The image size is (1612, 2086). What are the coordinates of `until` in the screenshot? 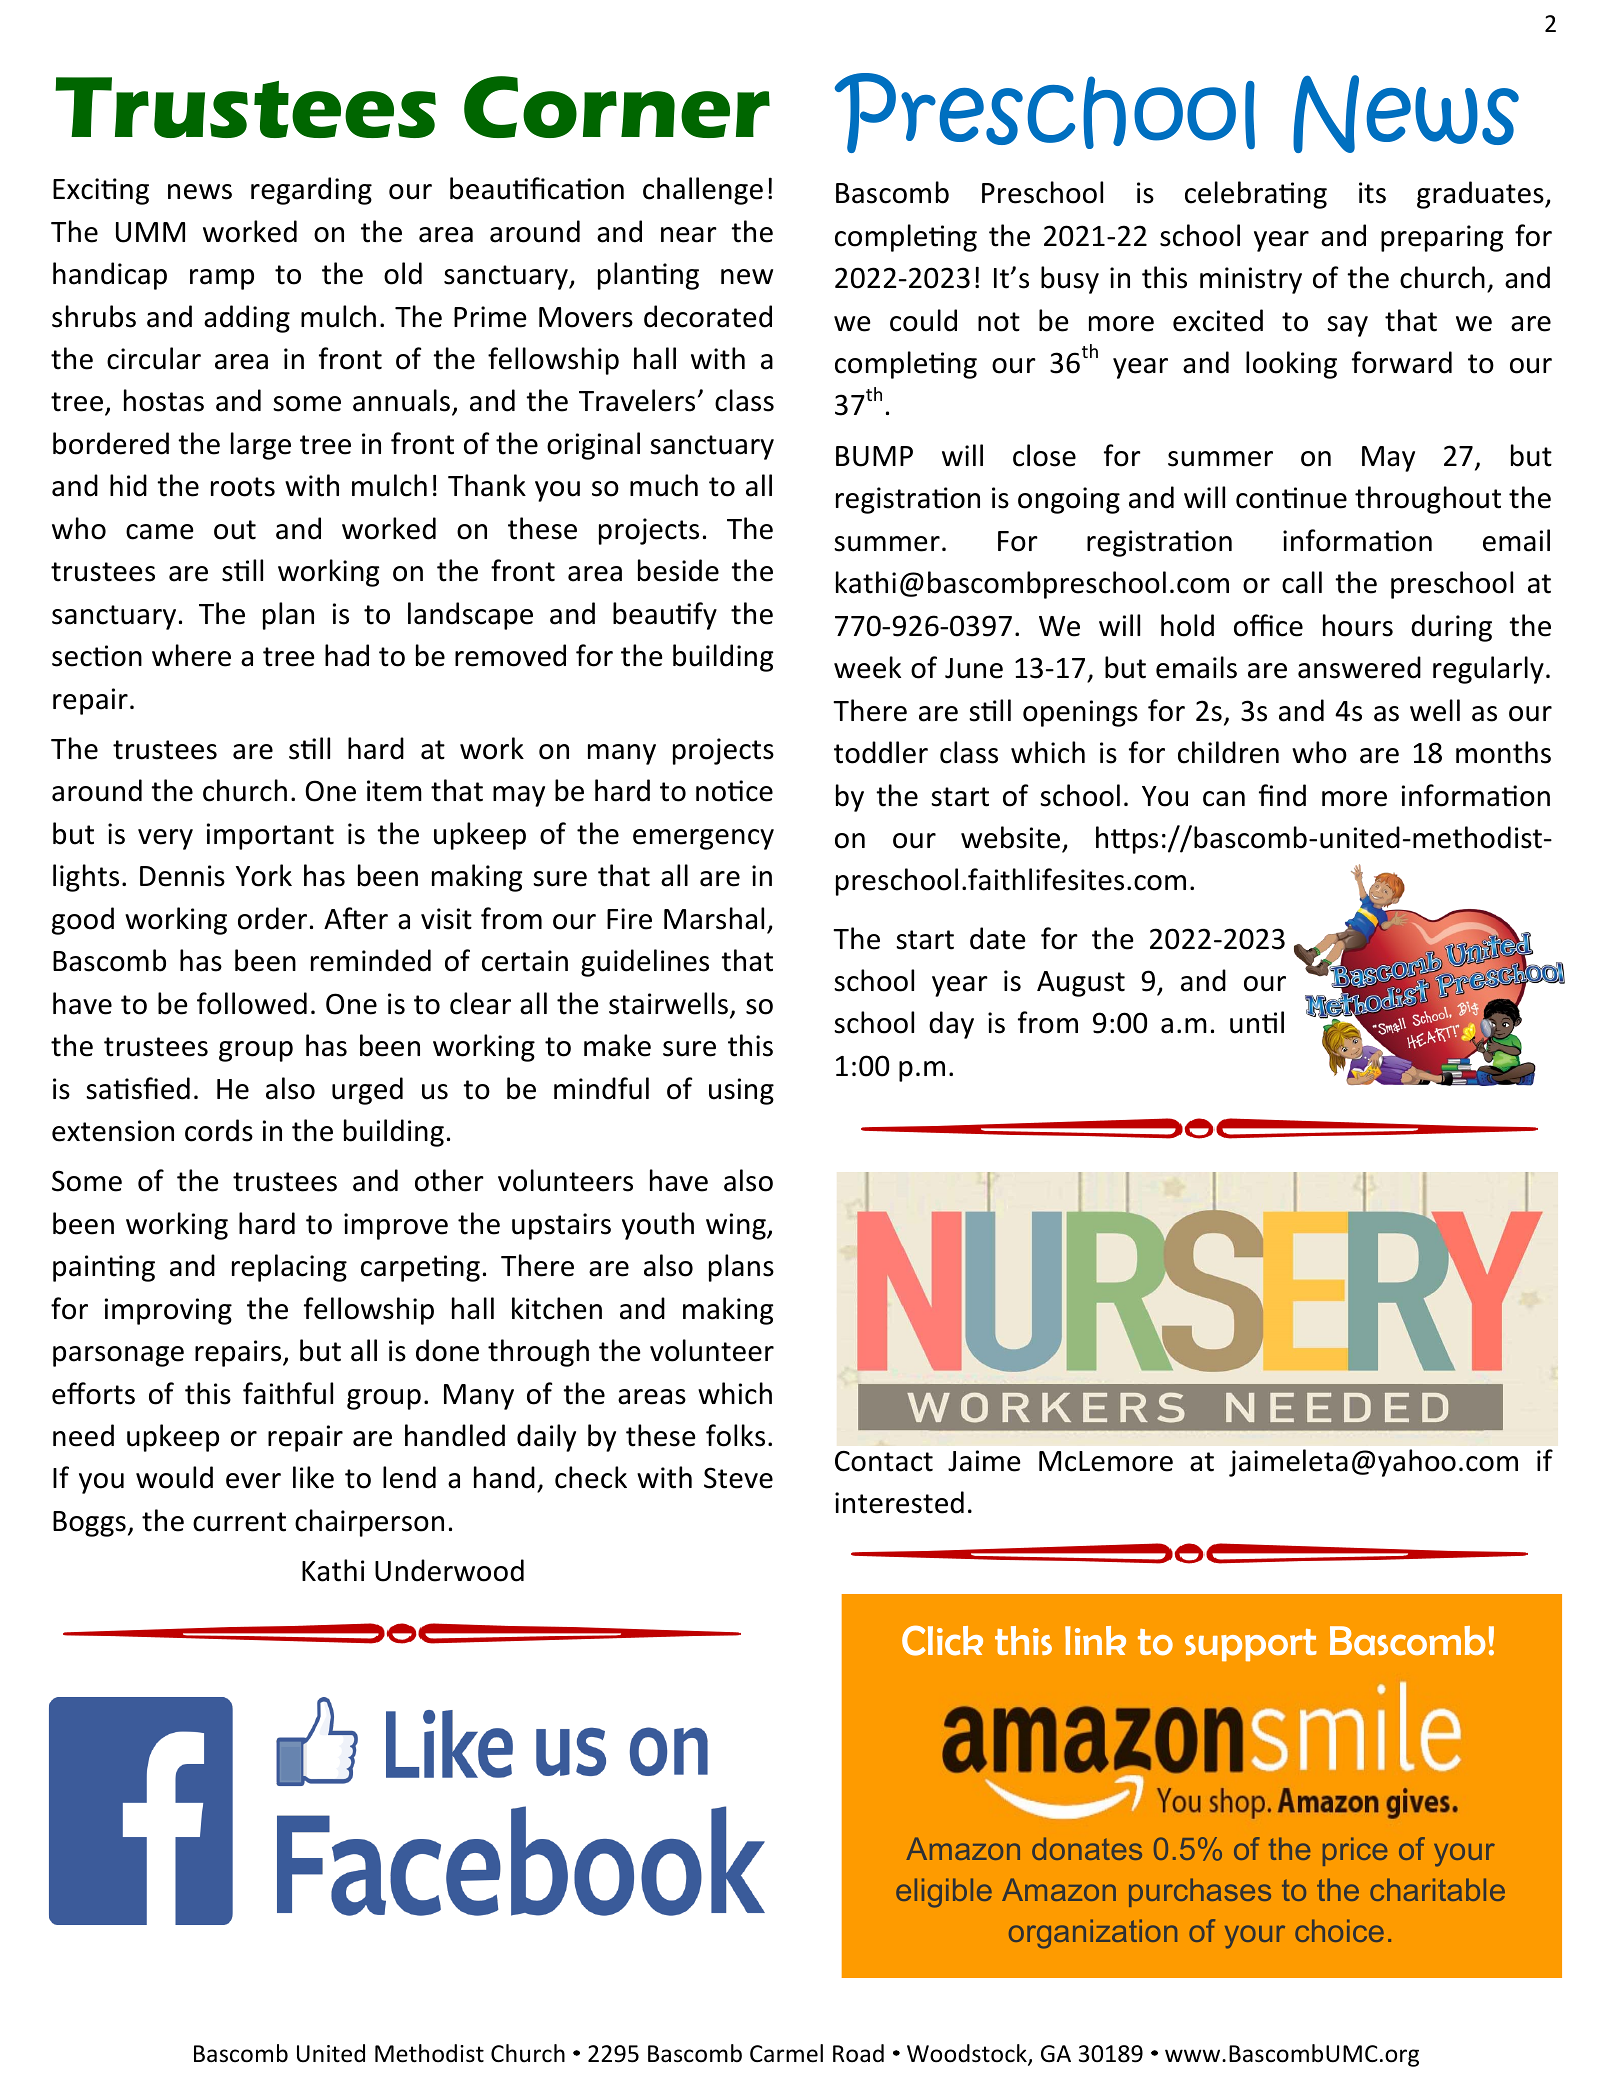 It's located at (1257, 1022).
